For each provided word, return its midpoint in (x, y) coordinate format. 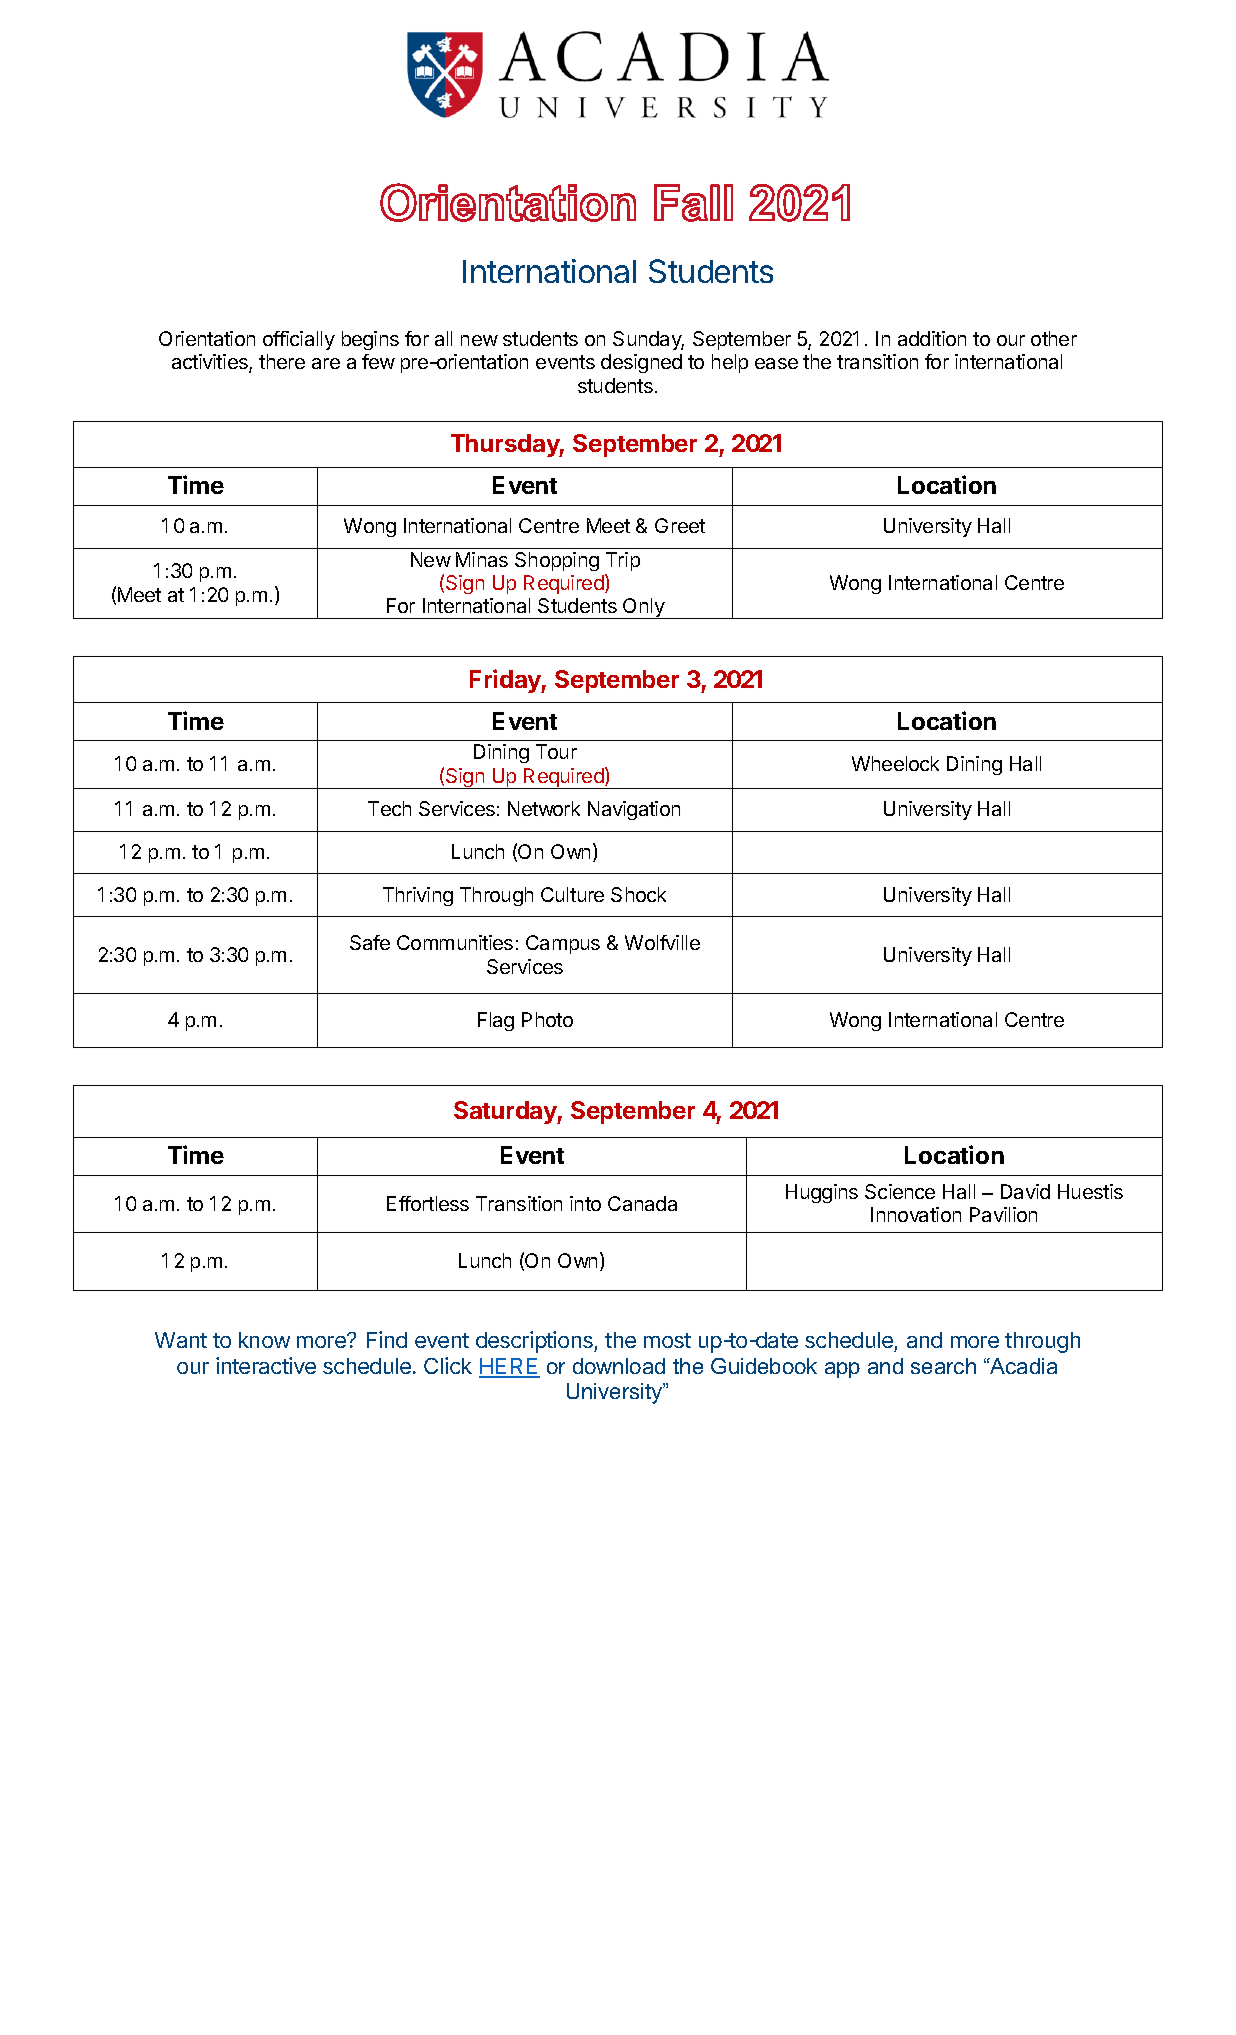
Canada (642, 1203)
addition (932, 338)
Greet (680, 525)
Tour (556, 751)
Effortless (428, 1203)
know (264, 1340)
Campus (563, 944)
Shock (638, 894)
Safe (370, 942)
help (730, 363)
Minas (482, 559)
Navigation (634, 810)
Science (900, 1191)
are (326, 363)
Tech (389, 808)
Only (644, 608)
